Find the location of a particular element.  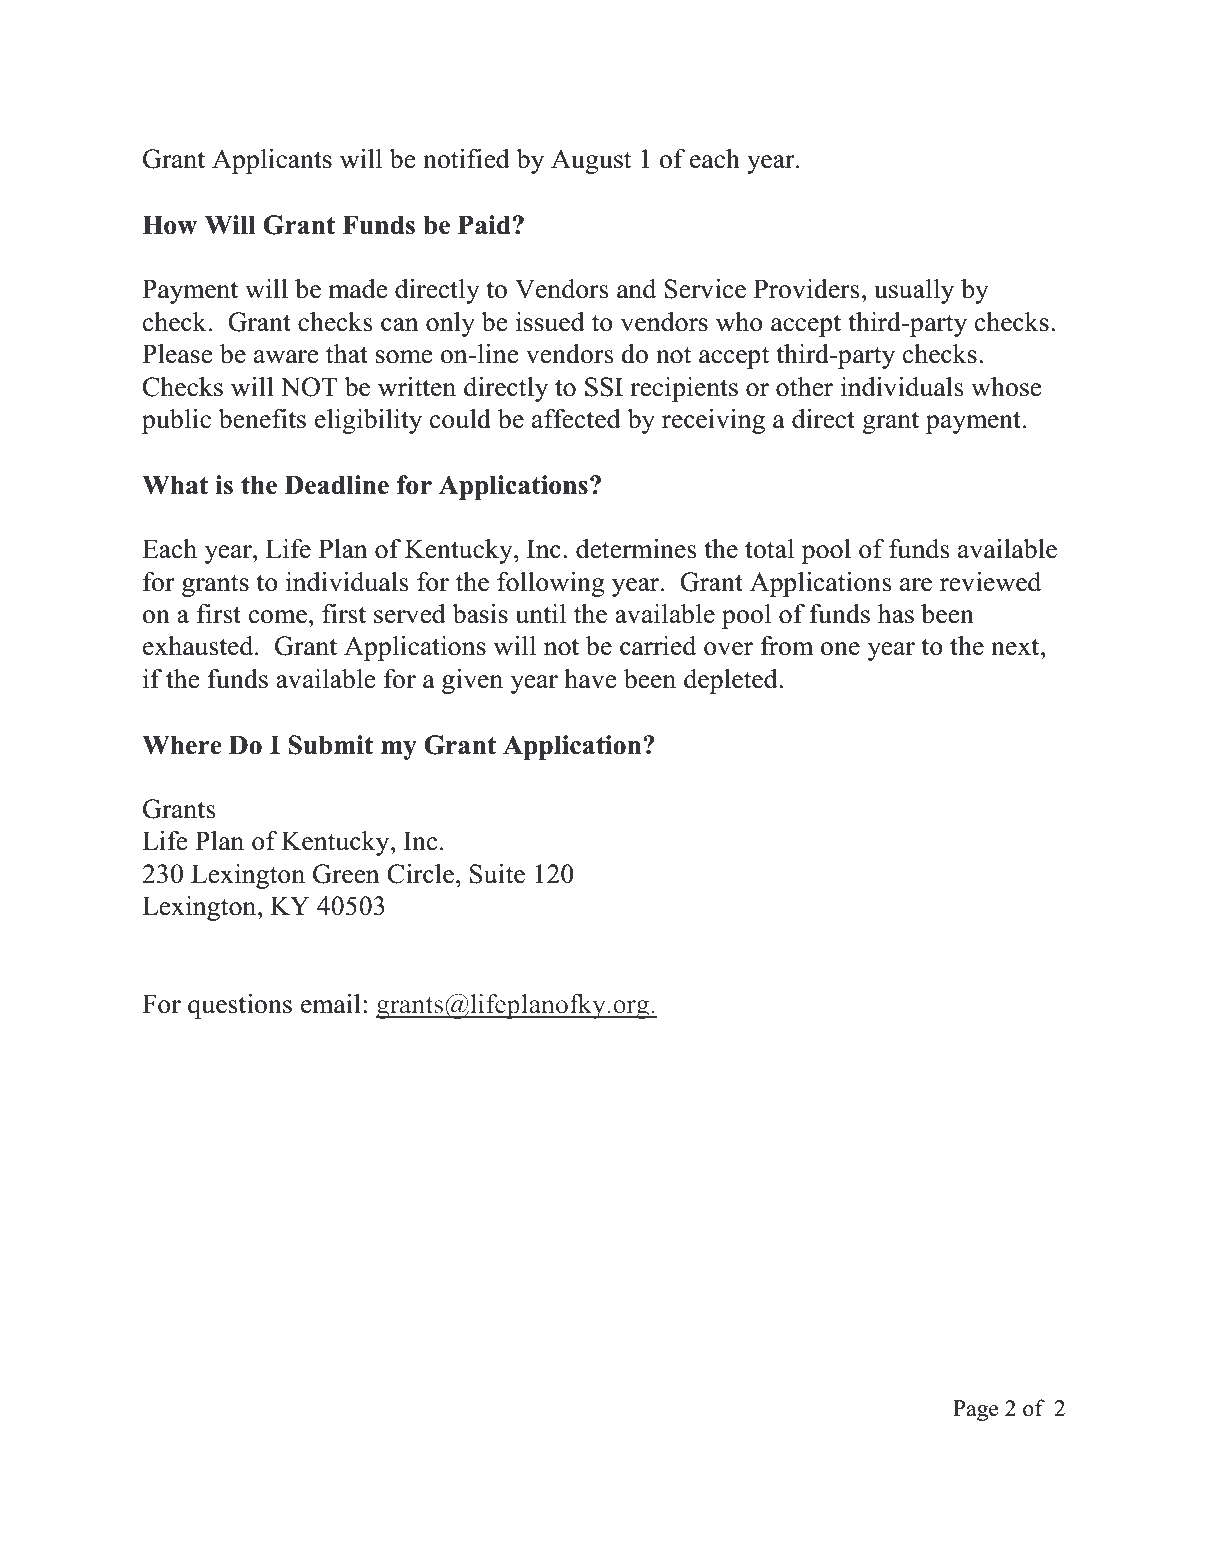

usually is located at coordinates (914, 291).
